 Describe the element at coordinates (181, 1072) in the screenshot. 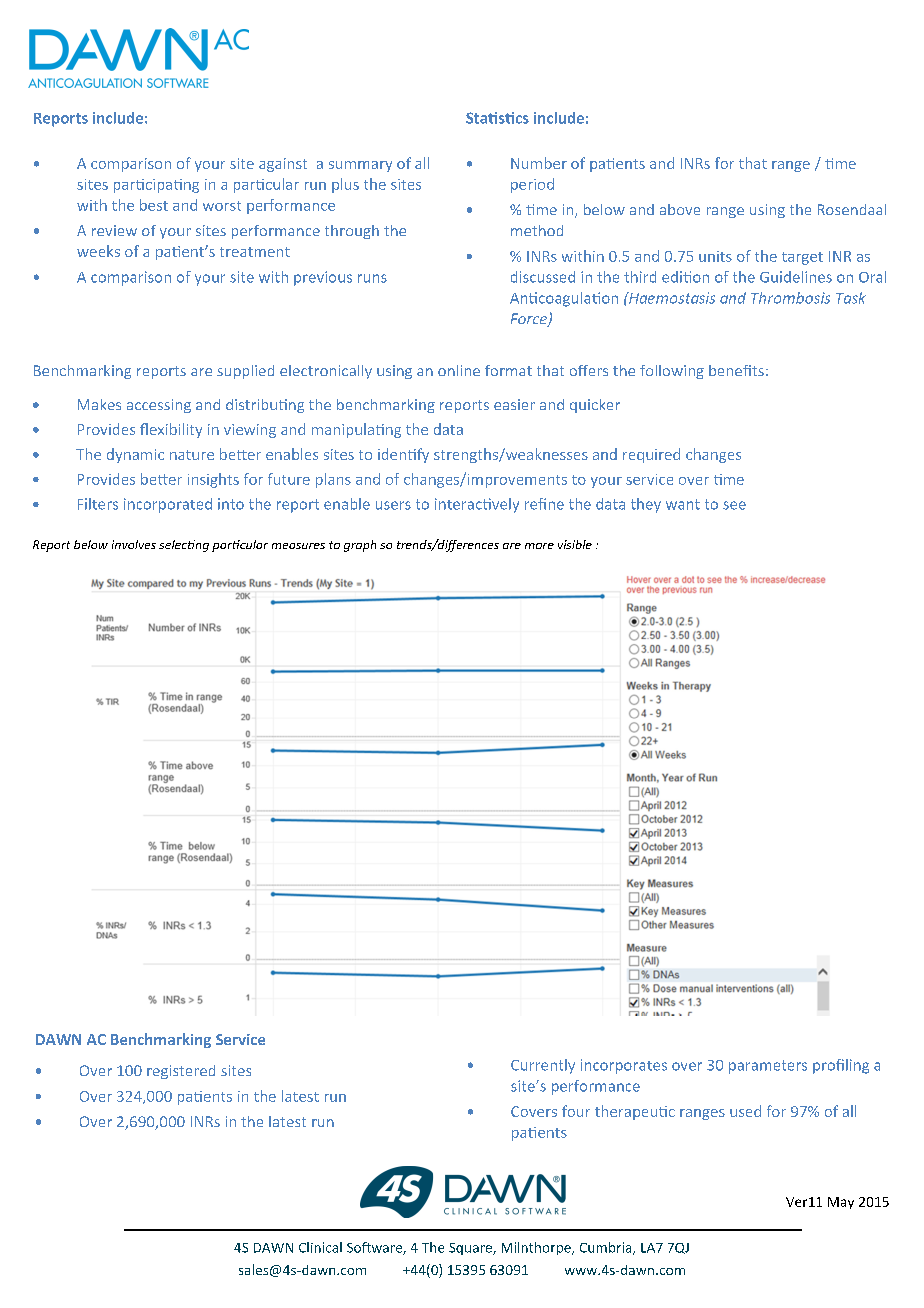

I see `registered` at that location.
